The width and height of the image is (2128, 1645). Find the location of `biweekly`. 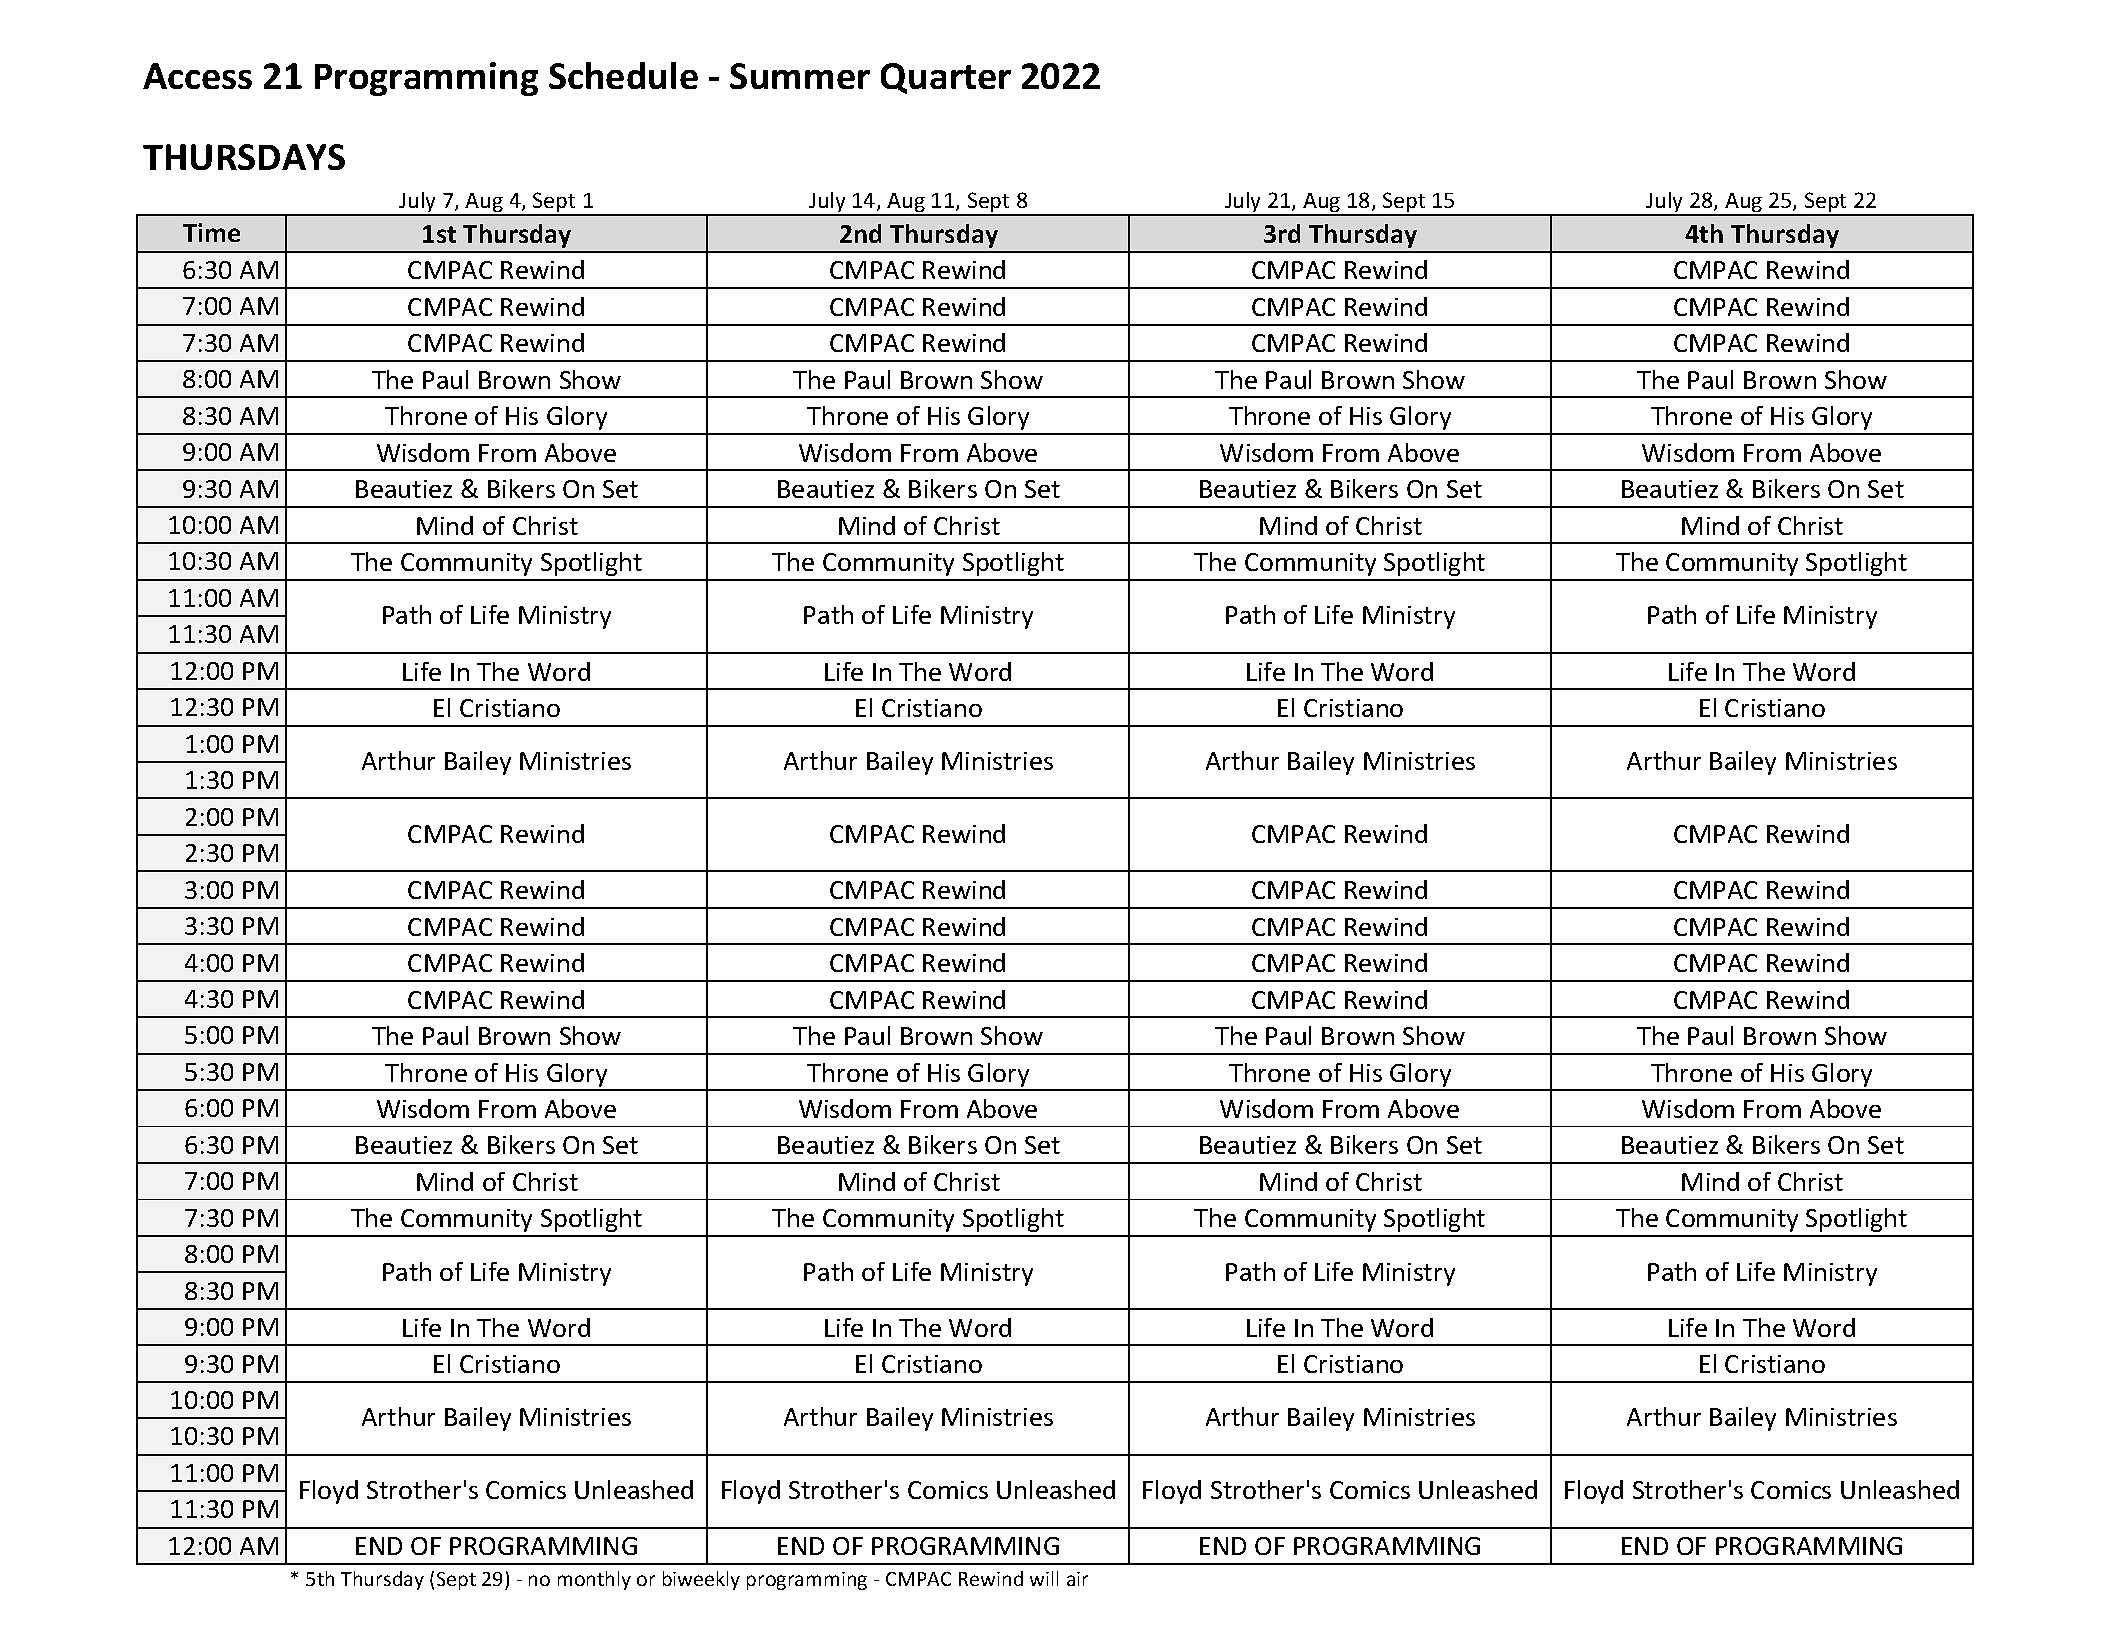

biweekly is located at coordinates (701, 1580).
